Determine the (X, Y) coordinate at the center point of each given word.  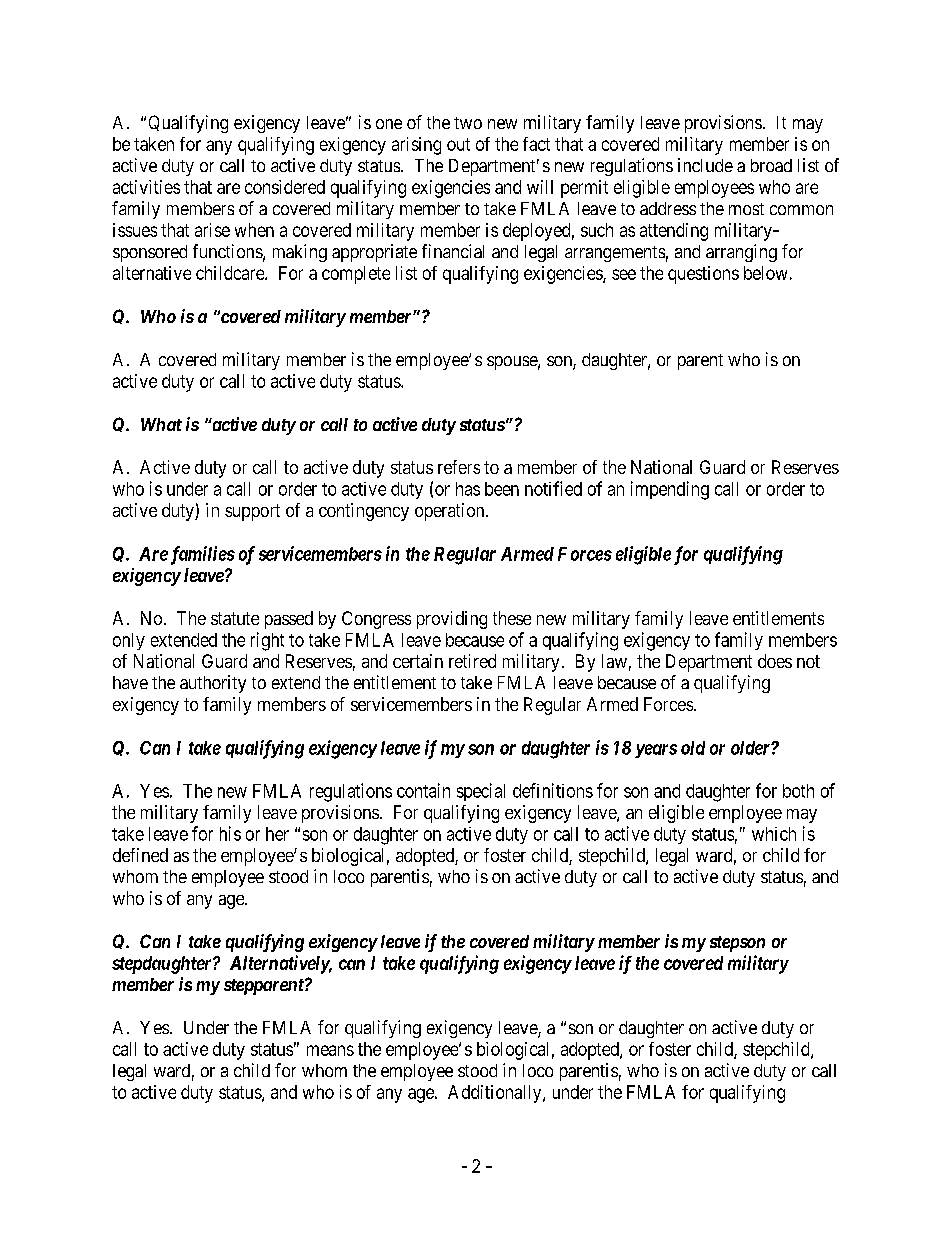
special (481, 792)
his (230, 833)
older (751, 748)
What (161, 424)
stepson (737, 944)
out (458, 144)
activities (146, 187)
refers (459, 467)
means (330, 1050)
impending (670, 490)
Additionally (496, 1094)
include (705, 165)
